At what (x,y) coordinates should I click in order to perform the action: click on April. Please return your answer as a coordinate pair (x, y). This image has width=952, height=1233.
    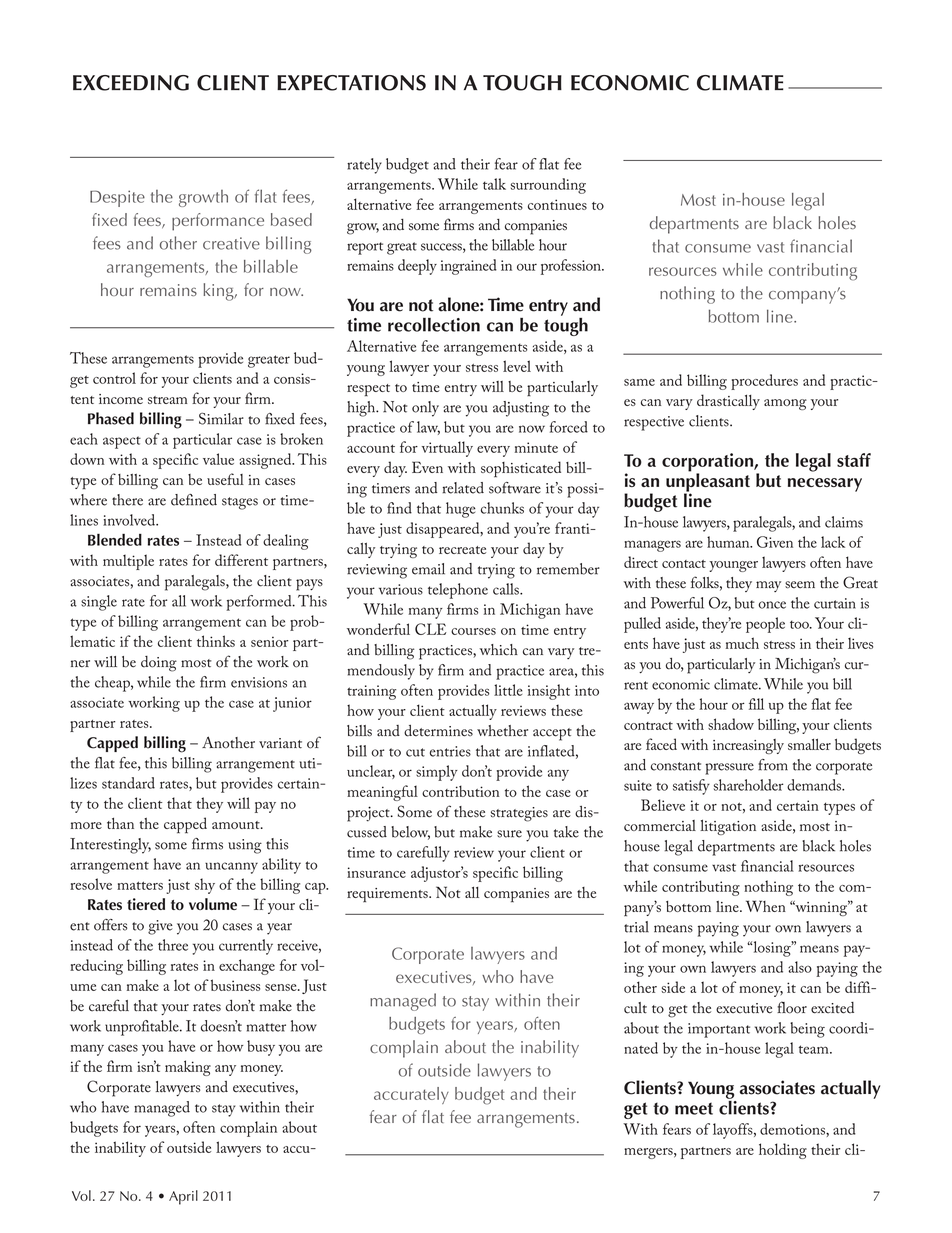
    Looking at the image, I should click on (183, 1197).
